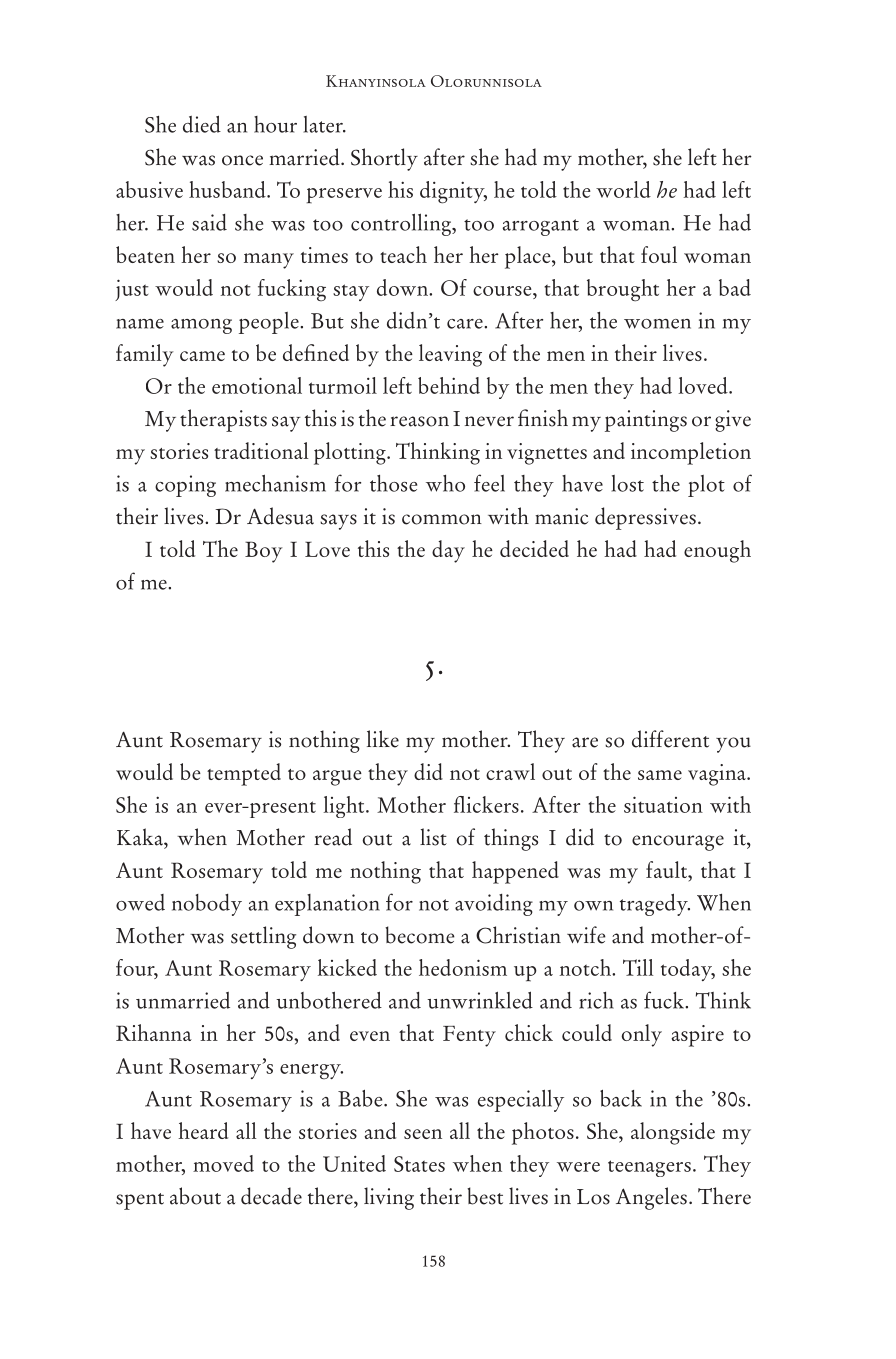 This document has width=896, height=1359. Describe the element at coordinates (384, 159) in the document. I see `Shortly` at that location.
